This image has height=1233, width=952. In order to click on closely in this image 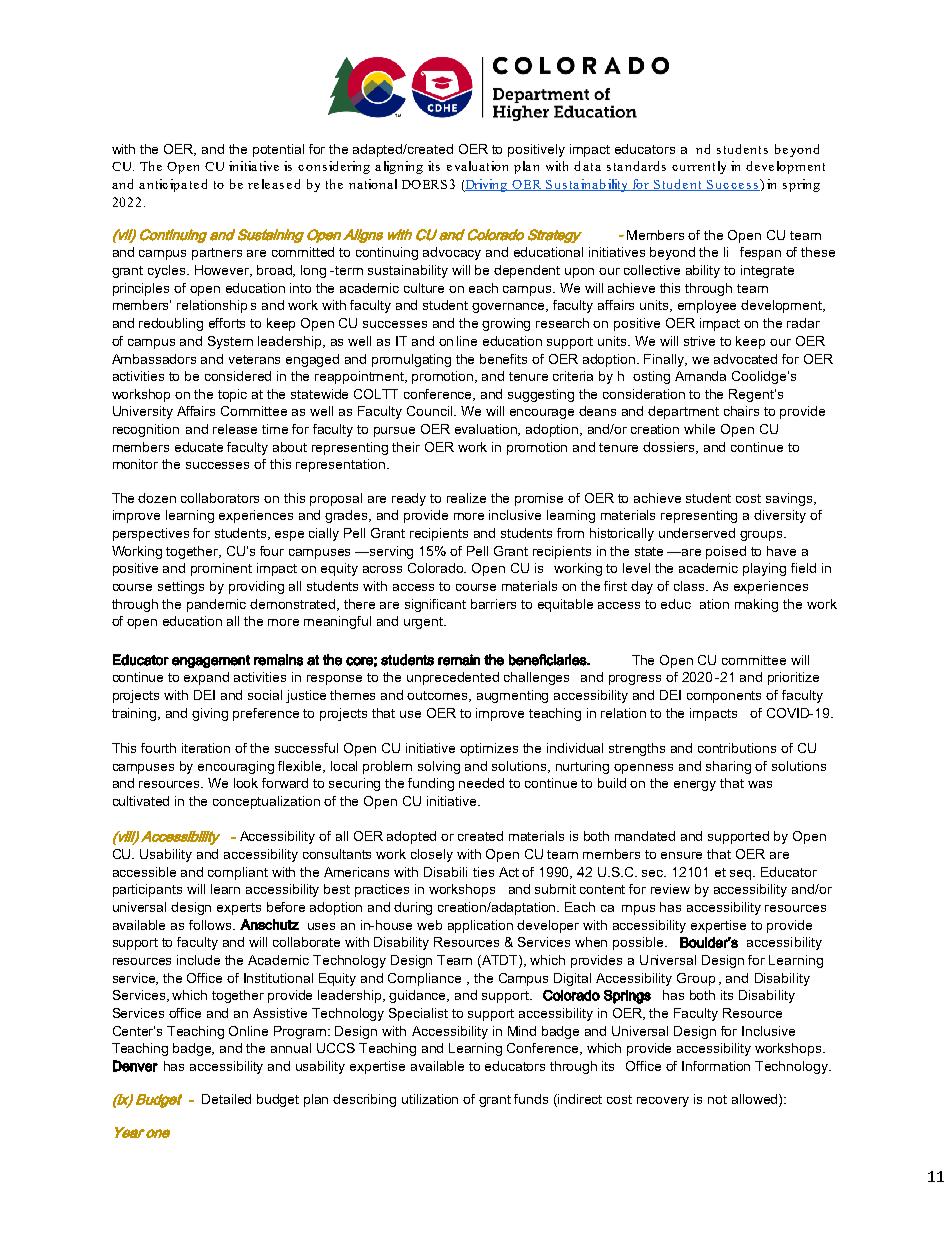, I will do `click(432, 855)`.
